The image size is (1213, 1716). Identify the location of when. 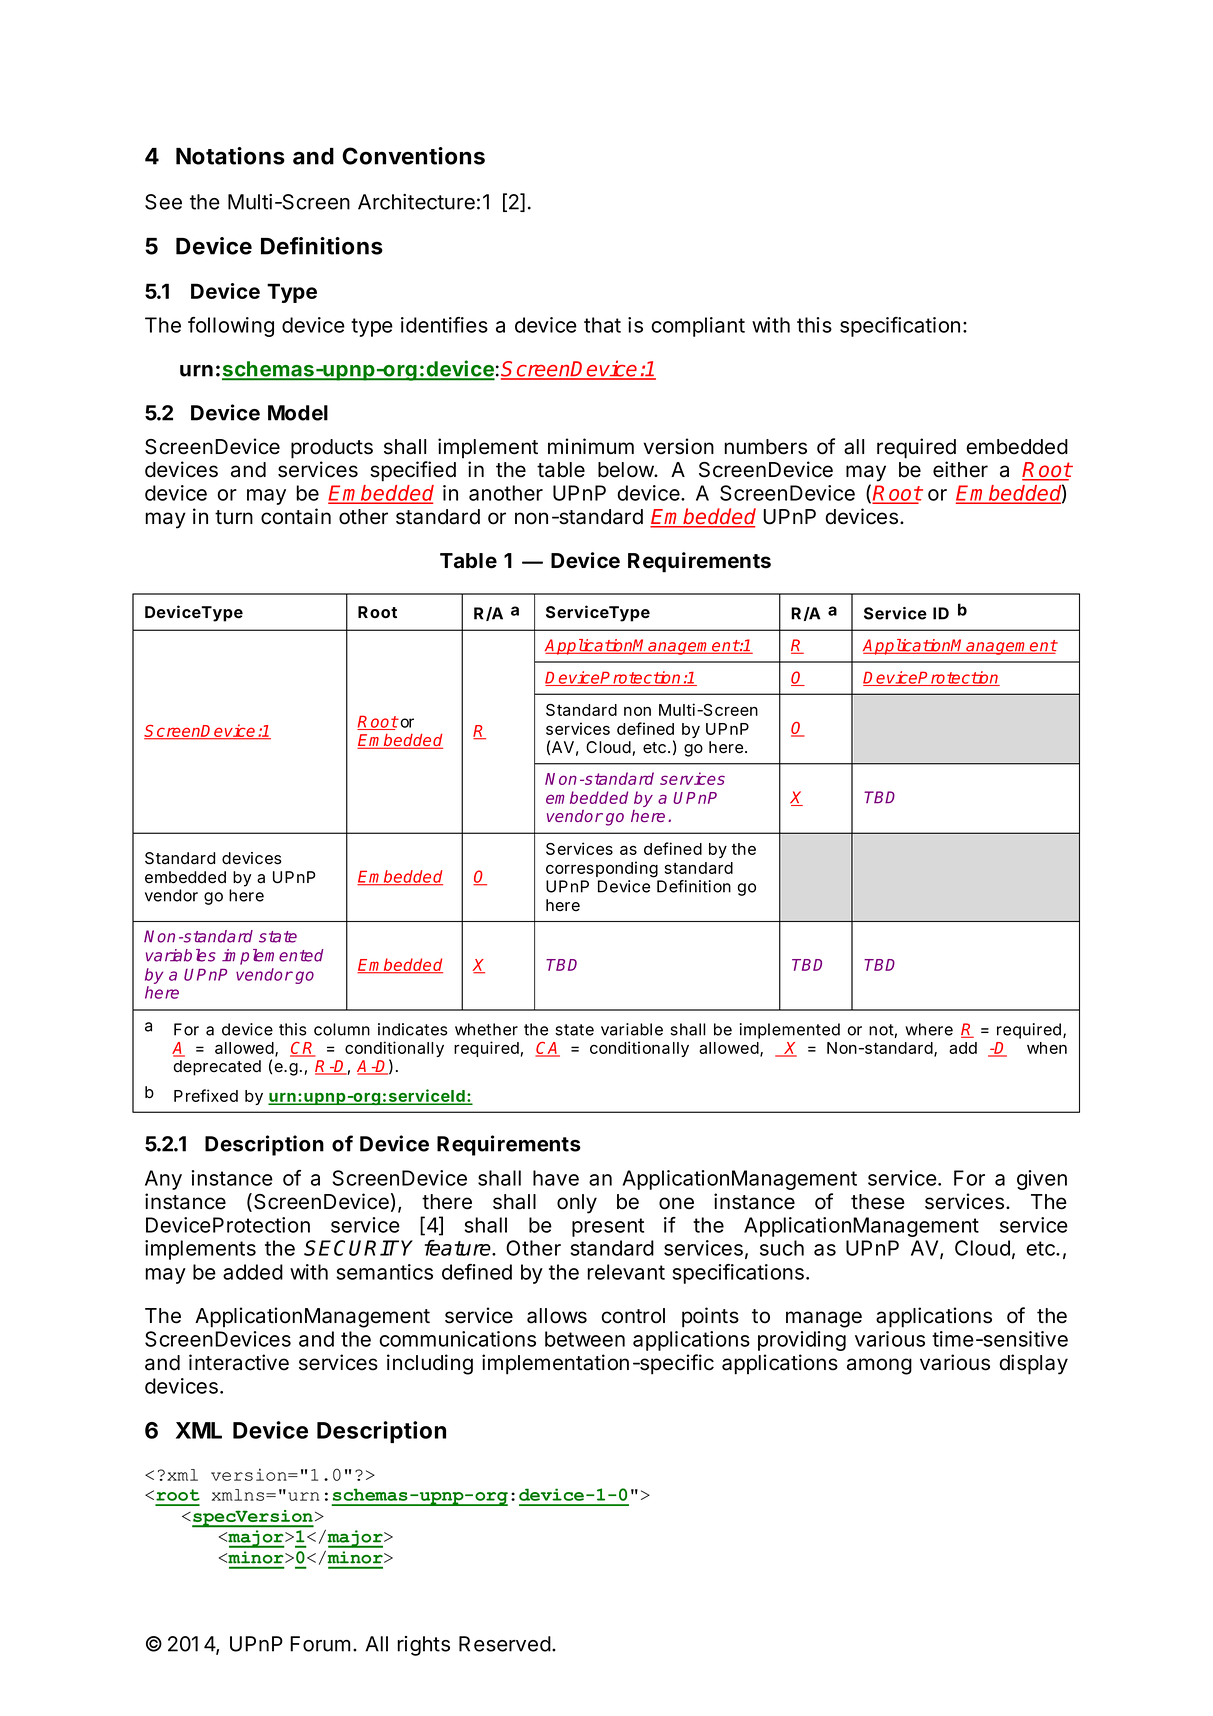
(1047, 1048).
